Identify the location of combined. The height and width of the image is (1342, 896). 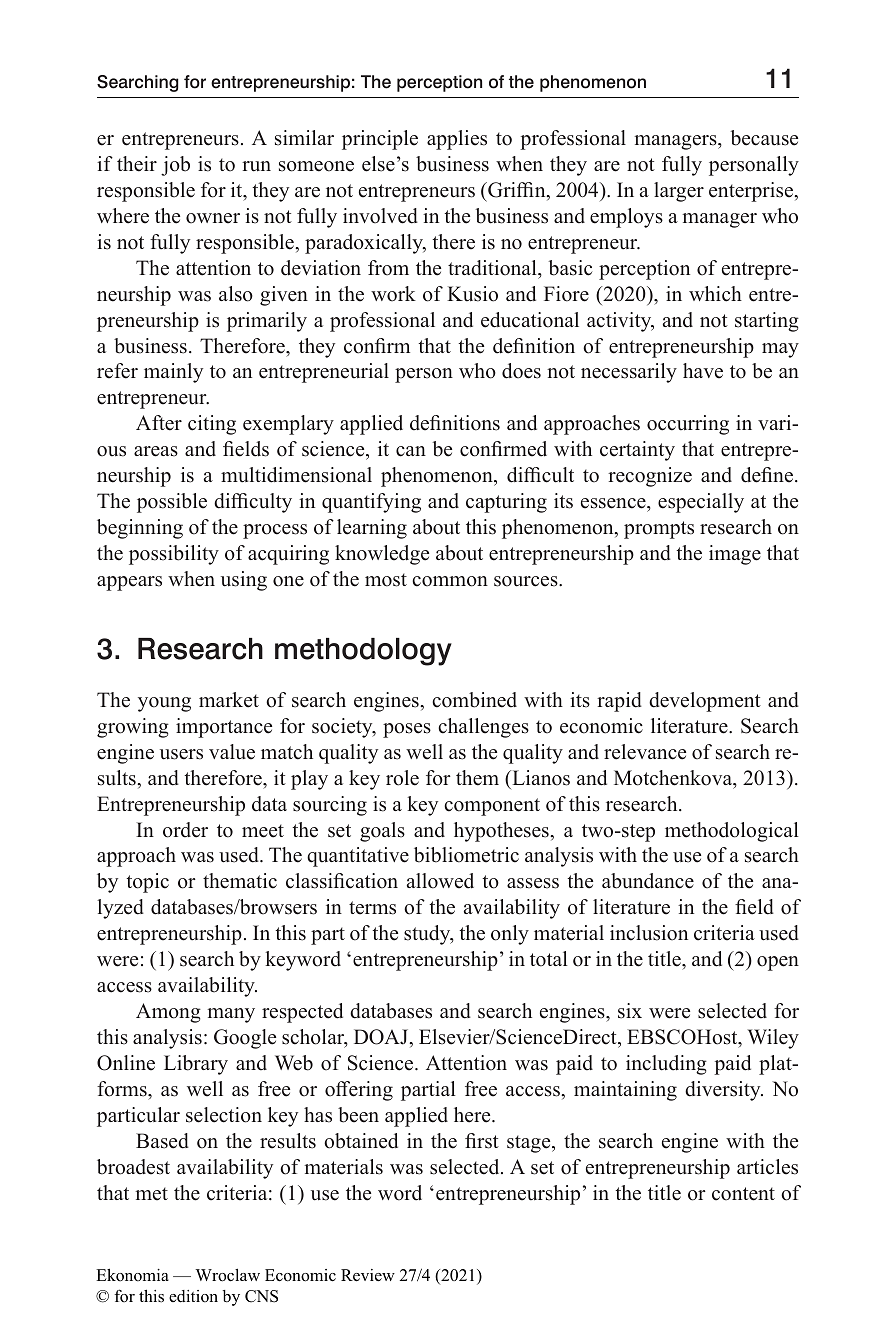
(474, 700).
